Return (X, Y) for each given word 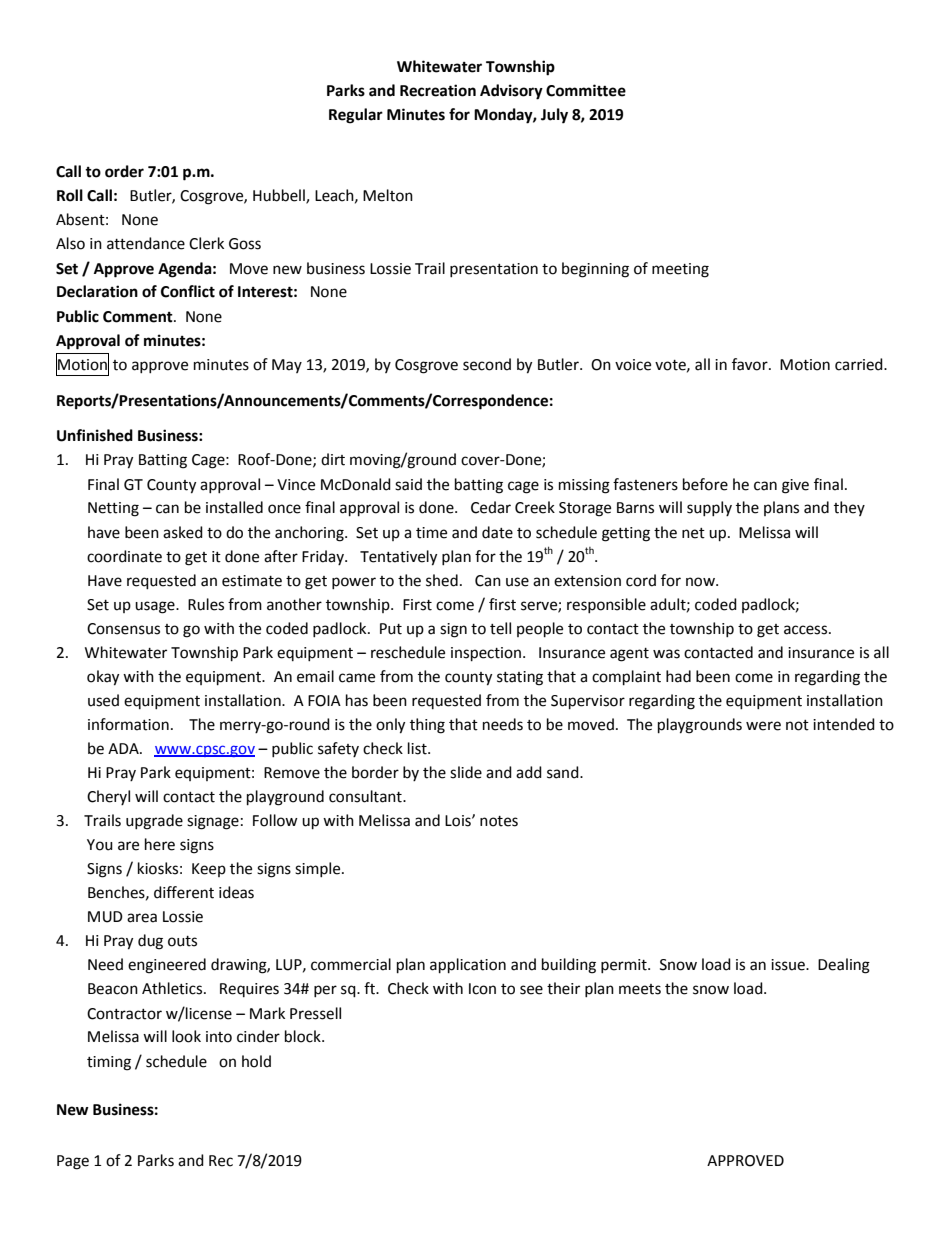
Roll (70, 195)
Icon (482, 989)
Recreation (438, 90)
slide (466, 772)
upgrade (154, 822)
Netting (113, 509)
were (763, 726)
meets (640, 989)
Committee (586, 90)
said (408, 484)
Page (73, 1162)
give (795, 486)
